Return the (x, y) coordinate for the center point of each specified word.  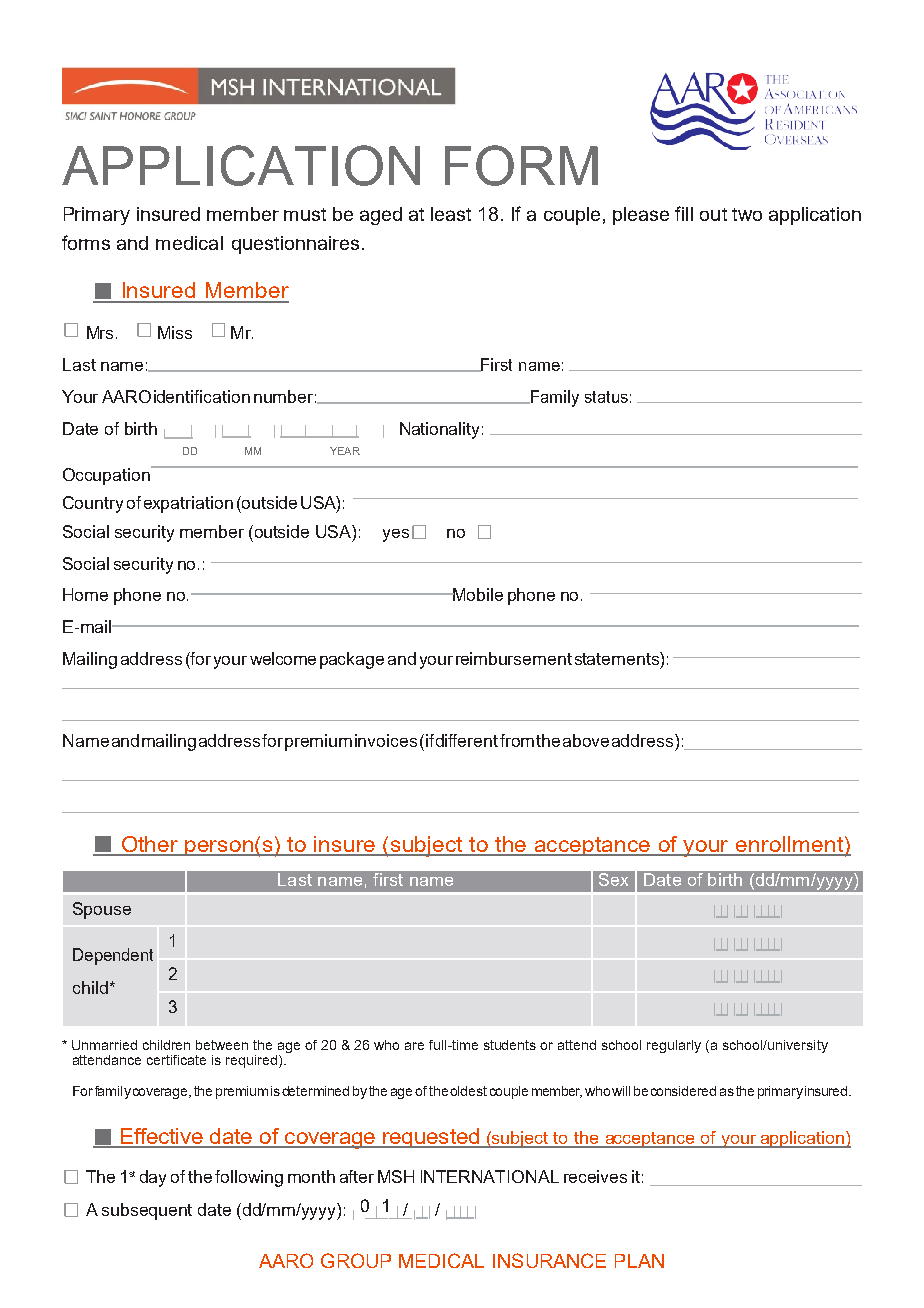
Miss (175, 332)
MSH (396, 1176)
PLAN (639, 1261)
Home (85, 594)
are (414, 1046)
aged (381, 216)
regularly (674, 1046)
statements (618, 658)
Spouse (102, 910)
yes (396, 535)
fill (684, 213)
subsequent (147, 1211)
